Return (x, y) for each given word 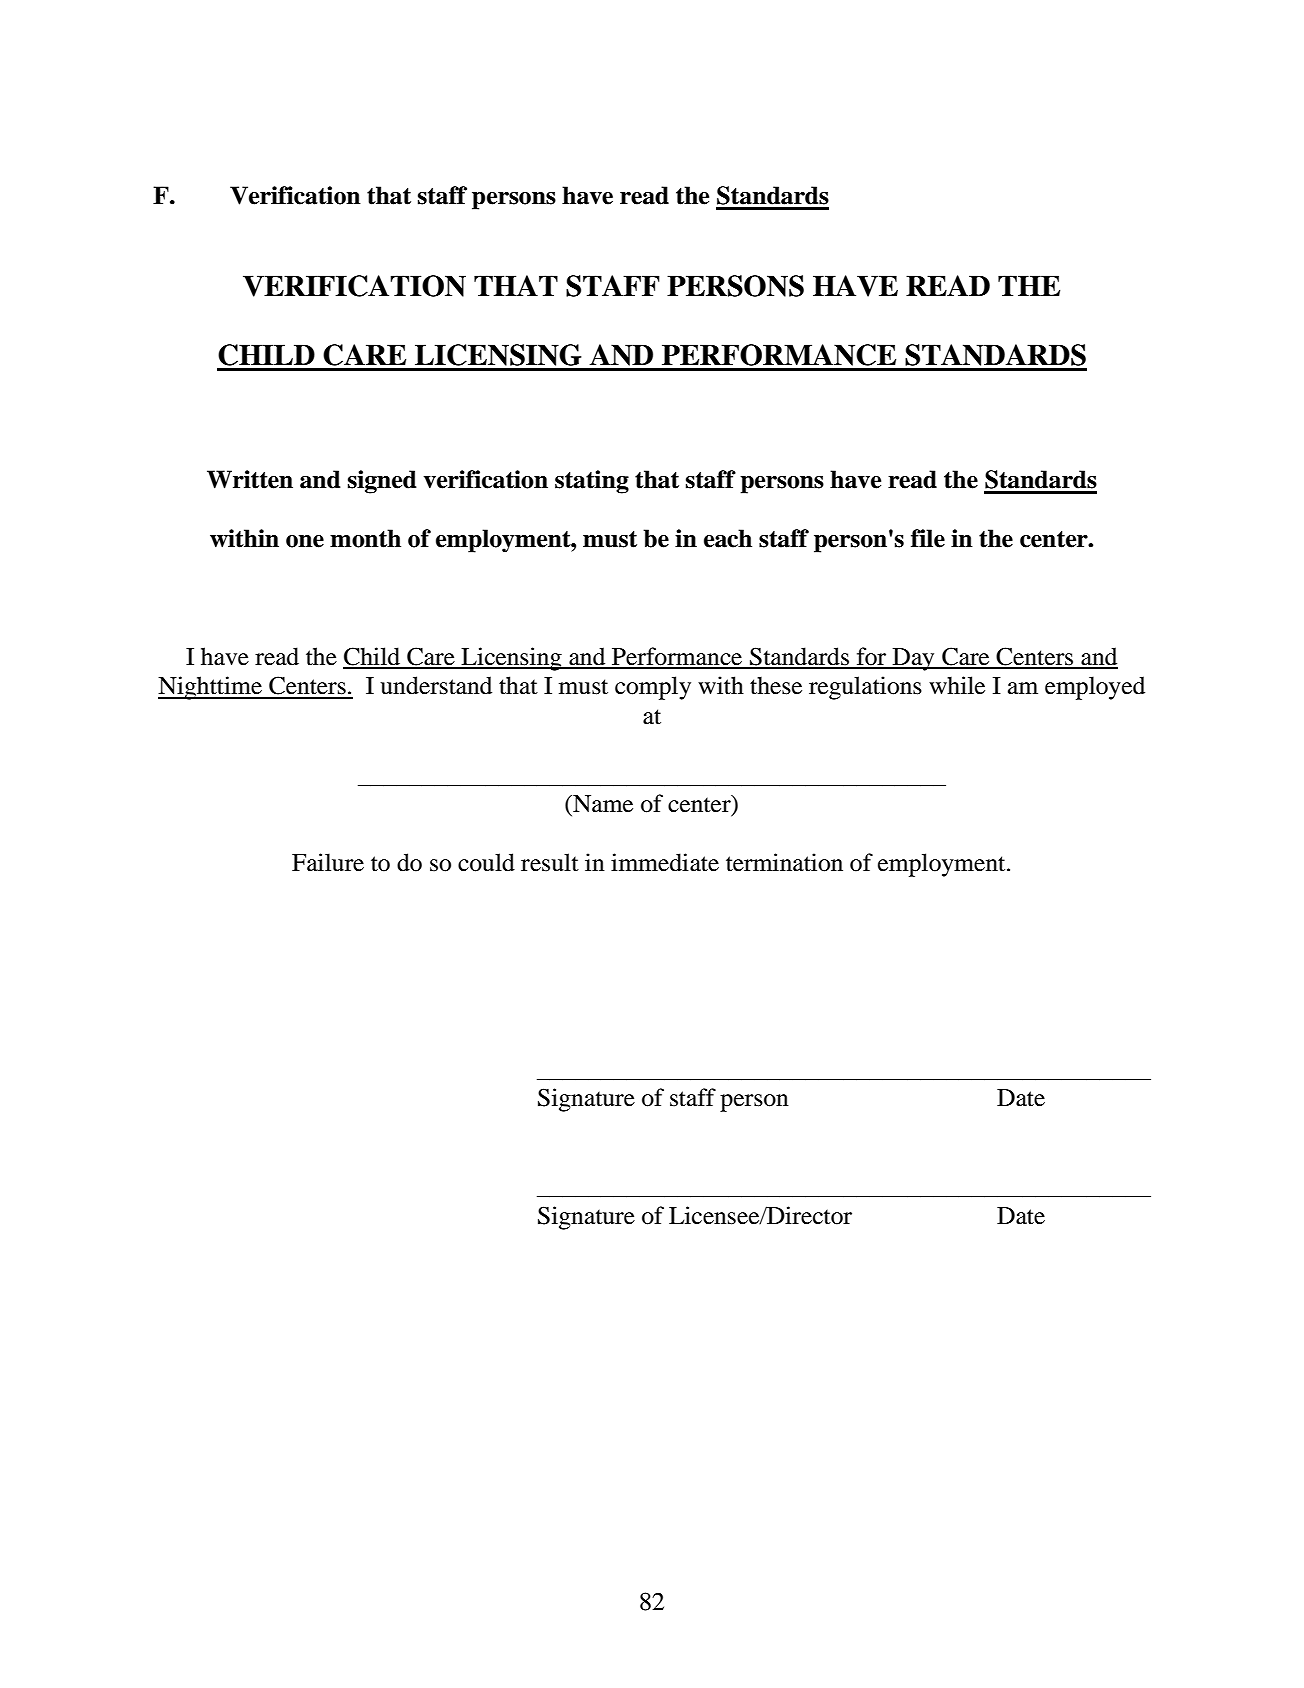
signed (382, 482)
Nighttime (211, 688)
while (957, 685)
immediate (665, 862)
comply (653, 688)
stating (592, 482)
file (928, 538)
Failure (328, 862)
